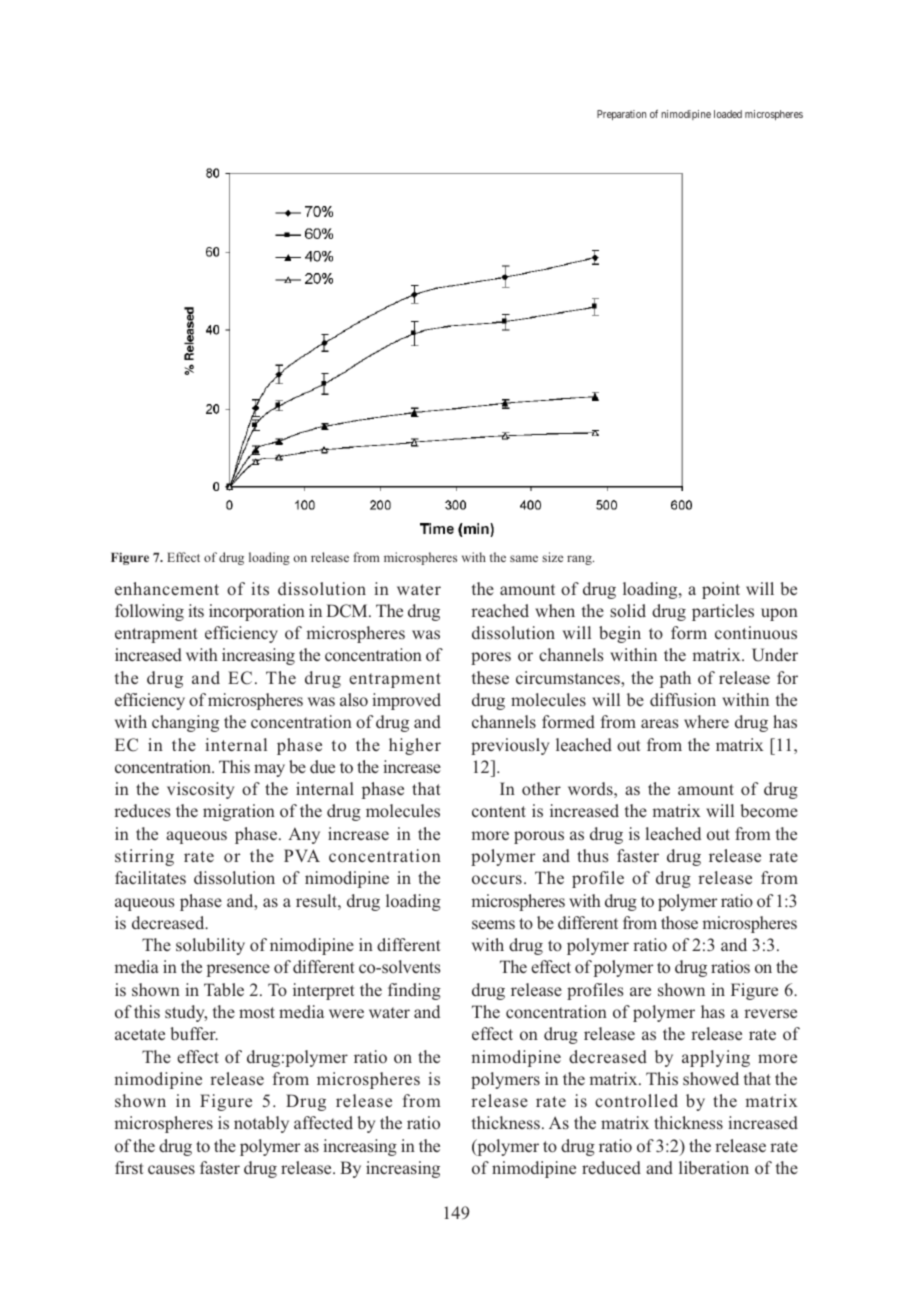 This document has width=921, height=1316. I want to click on particles, so click(723, 612).
